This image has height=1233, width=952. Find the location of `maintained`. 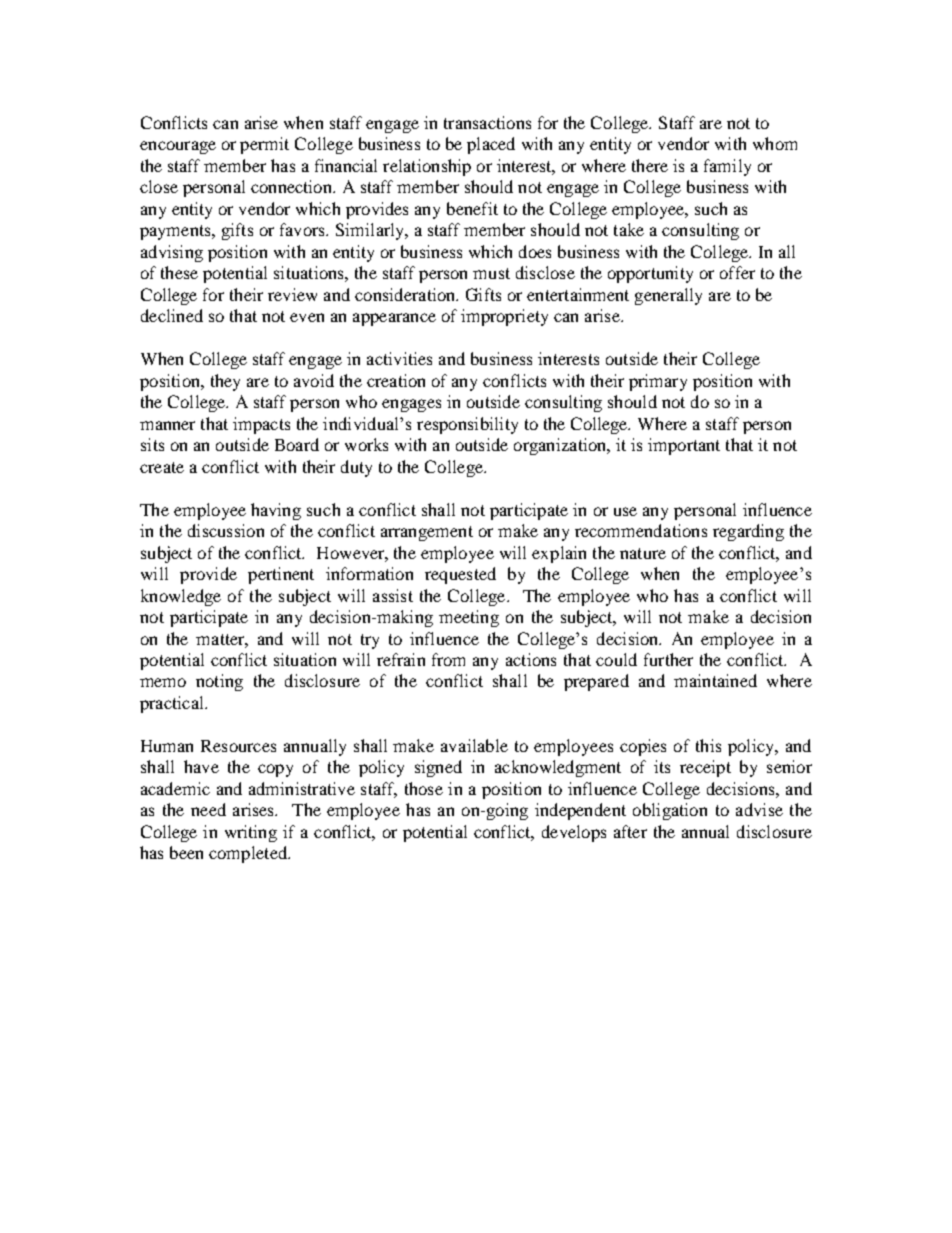

maintained is located at coordinates (715, 680).
